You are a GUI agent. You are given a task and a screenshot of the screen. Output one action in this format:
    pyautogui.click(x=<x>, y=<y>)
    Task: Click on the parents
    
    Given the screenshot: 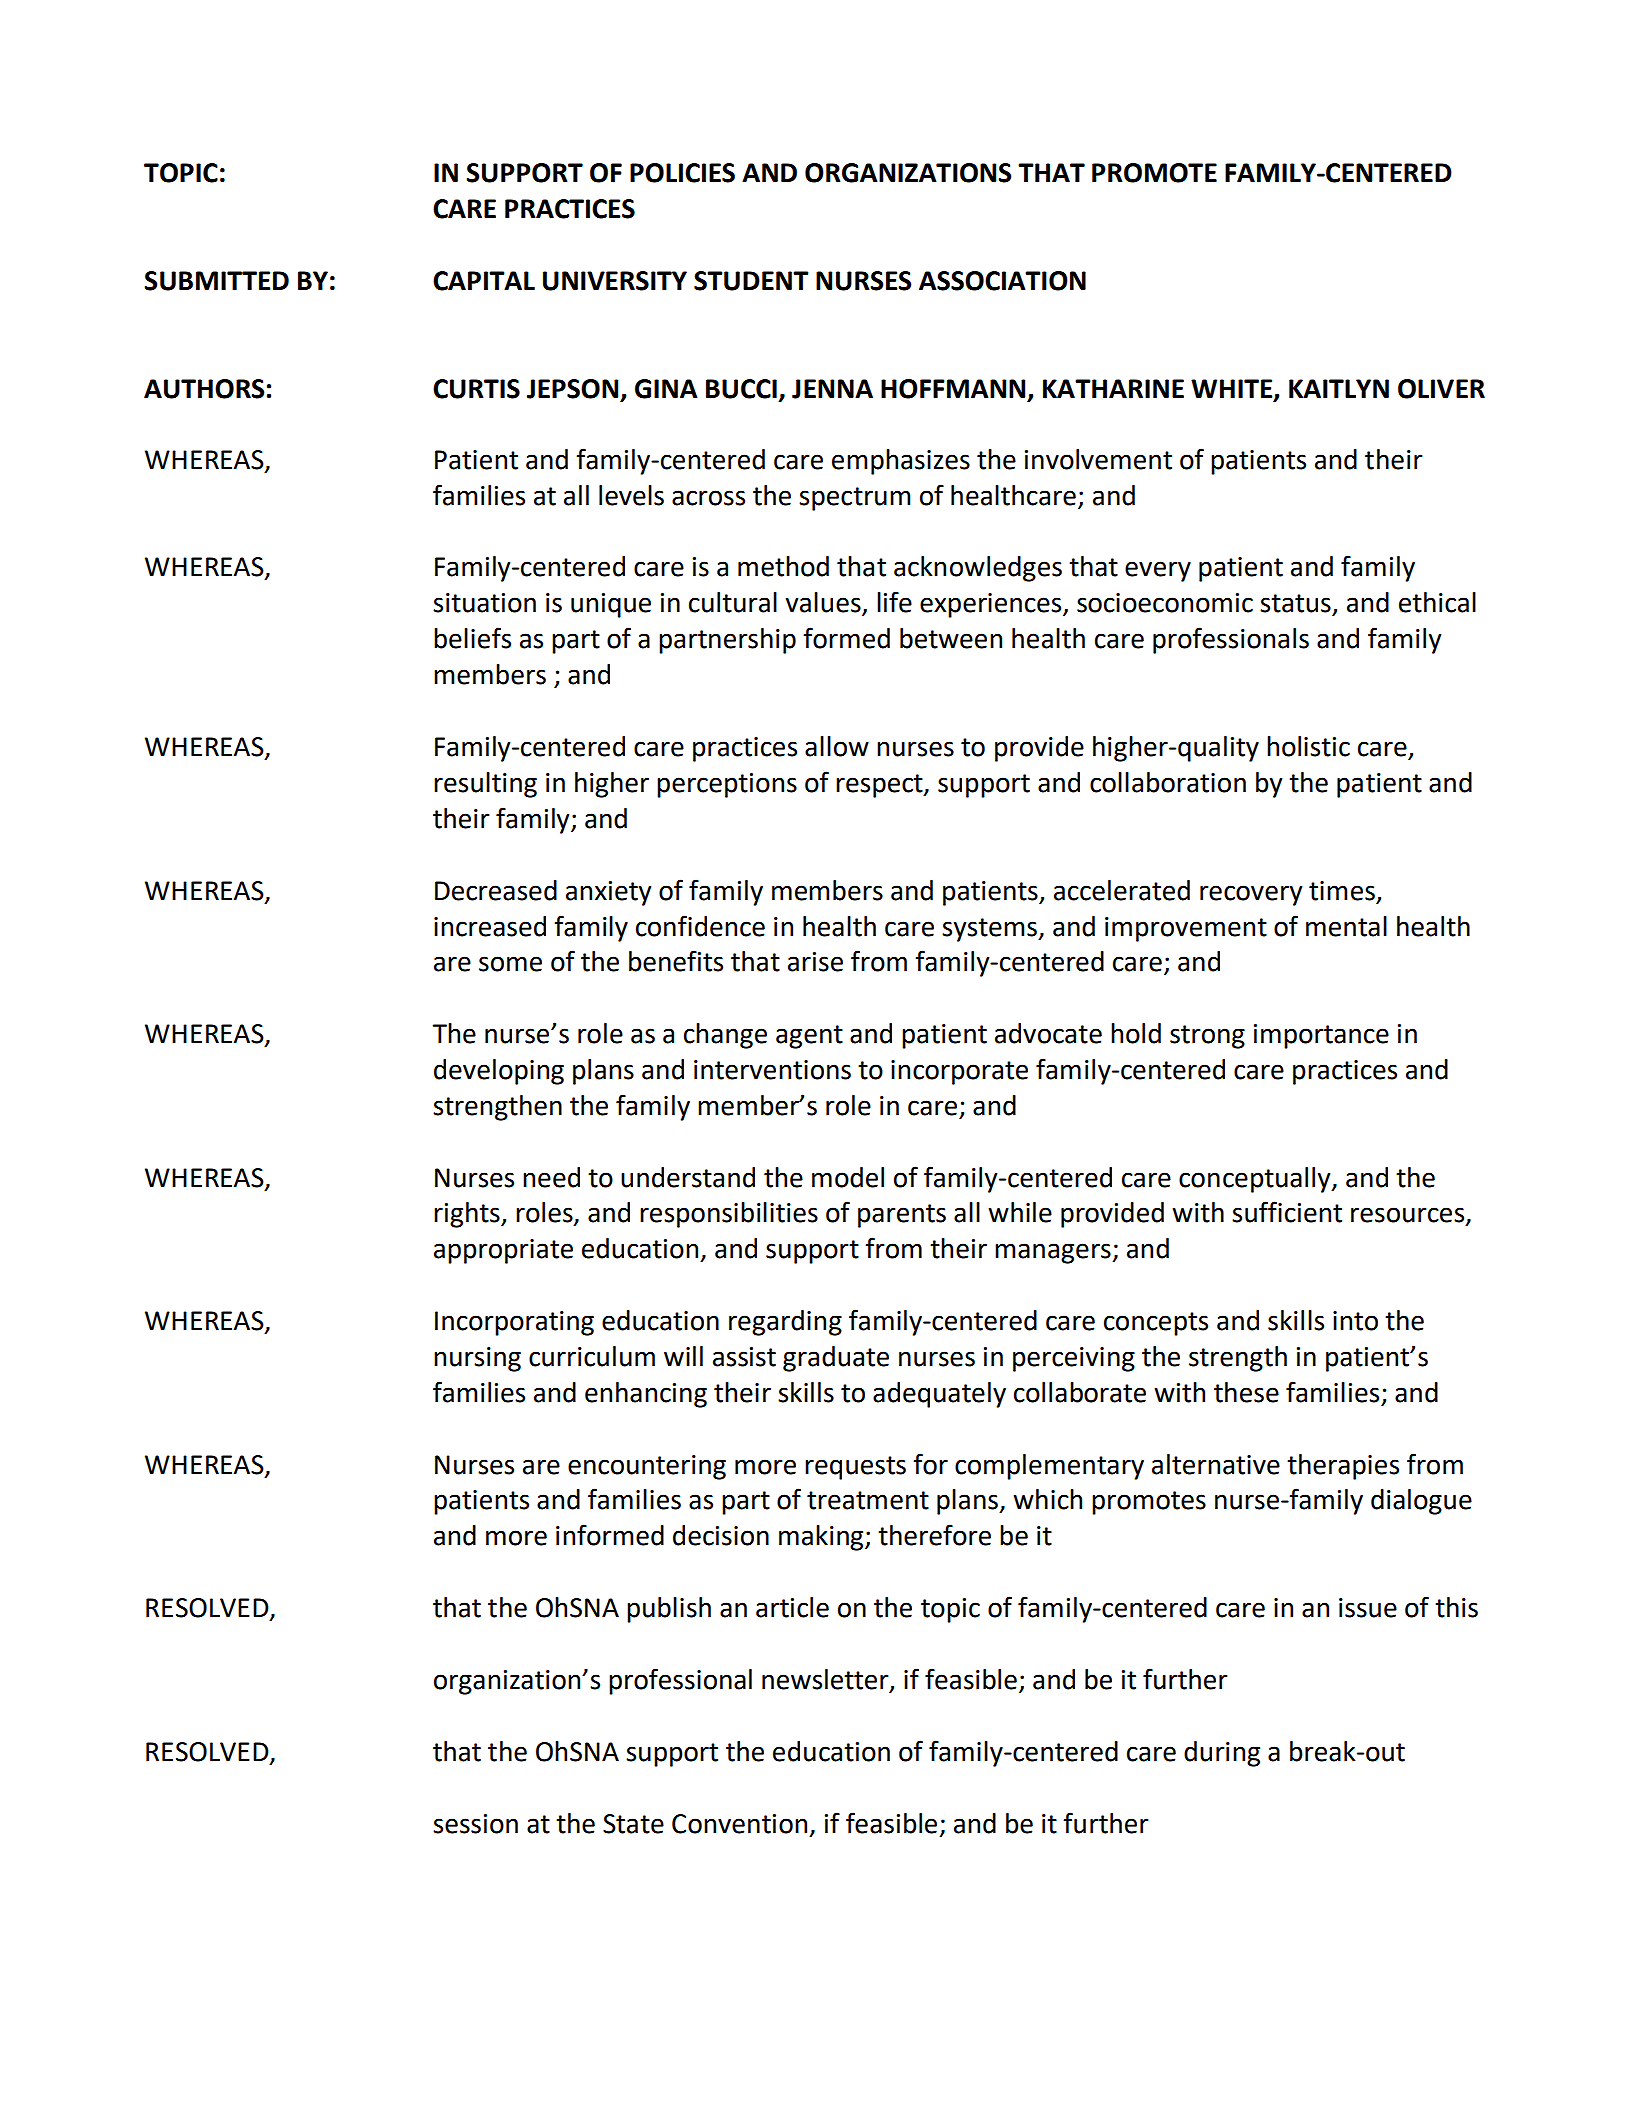 What is the action you would take?
    pyautogui.click(x=902, y=1216)
